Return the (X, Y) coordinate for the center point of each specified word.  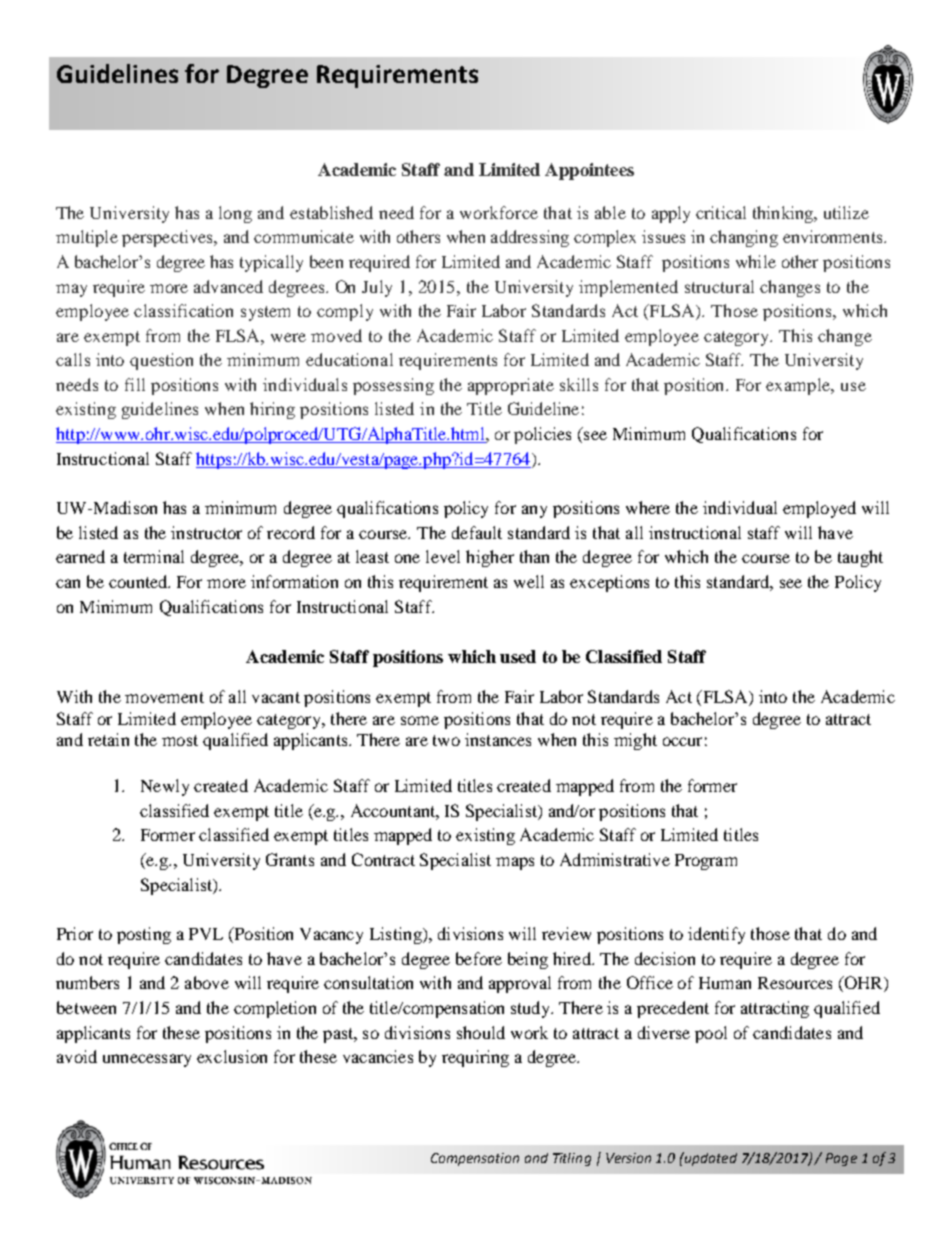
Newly (165, 787)
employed (819, 509)
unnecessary (147, 1060)
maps (515, 863)
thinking (784, 214)
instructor (206, 532)
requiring (475, 1058)
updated (710, 1159)
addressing (530, 238)
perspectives (168, 238)
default (477, 532)
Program (706, 862)
